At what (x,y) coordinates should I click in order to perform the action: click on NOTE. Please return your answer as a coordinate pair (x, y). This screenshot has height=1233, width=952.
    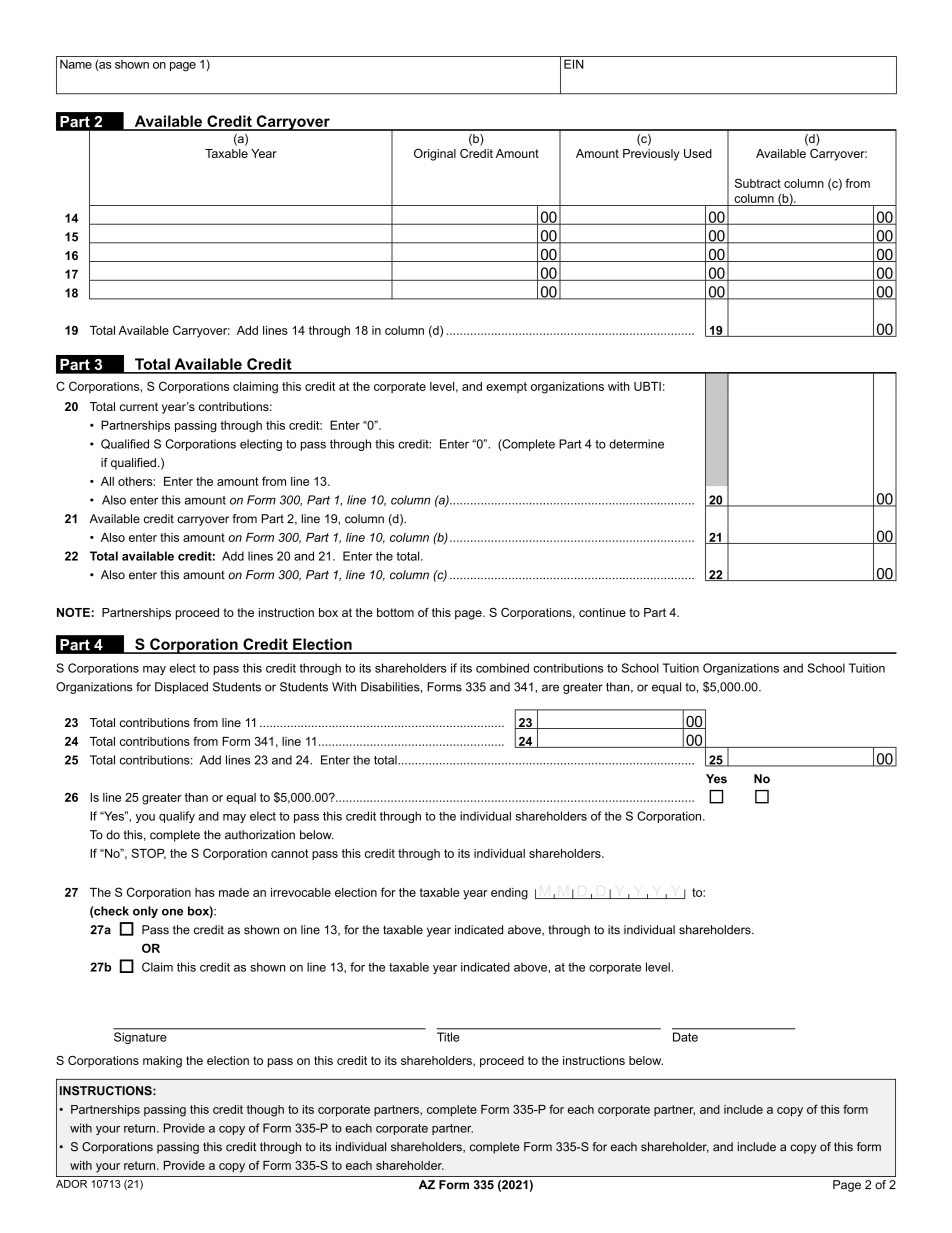
    Looking at the image, I should click on (73, 612).
